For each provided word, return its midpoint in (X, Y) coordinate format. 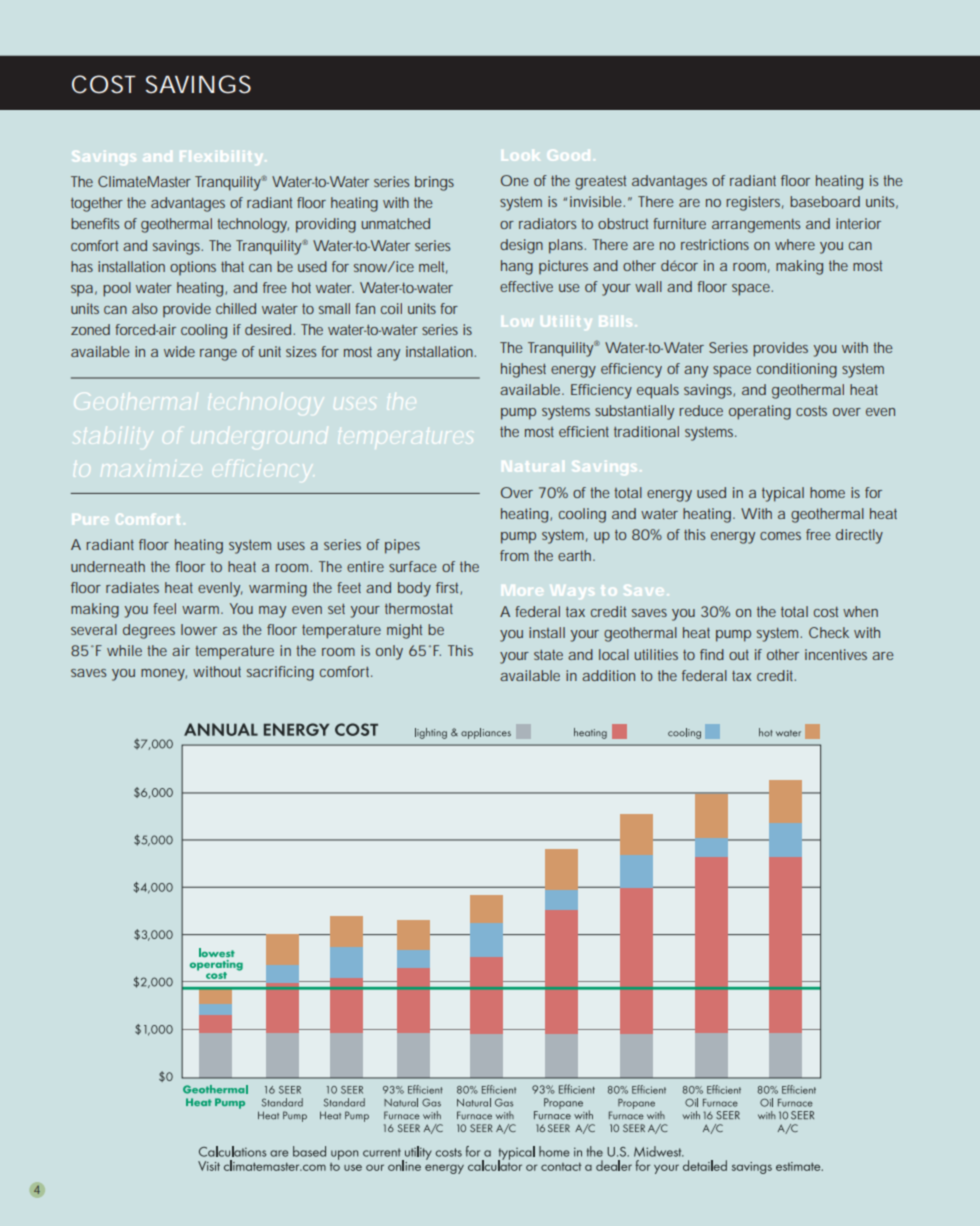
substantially (634, 412)
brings (434, 183)
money (164, 675)
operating (760, 412)
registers (755, 203)
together (97, 204)
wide (179, 351)
